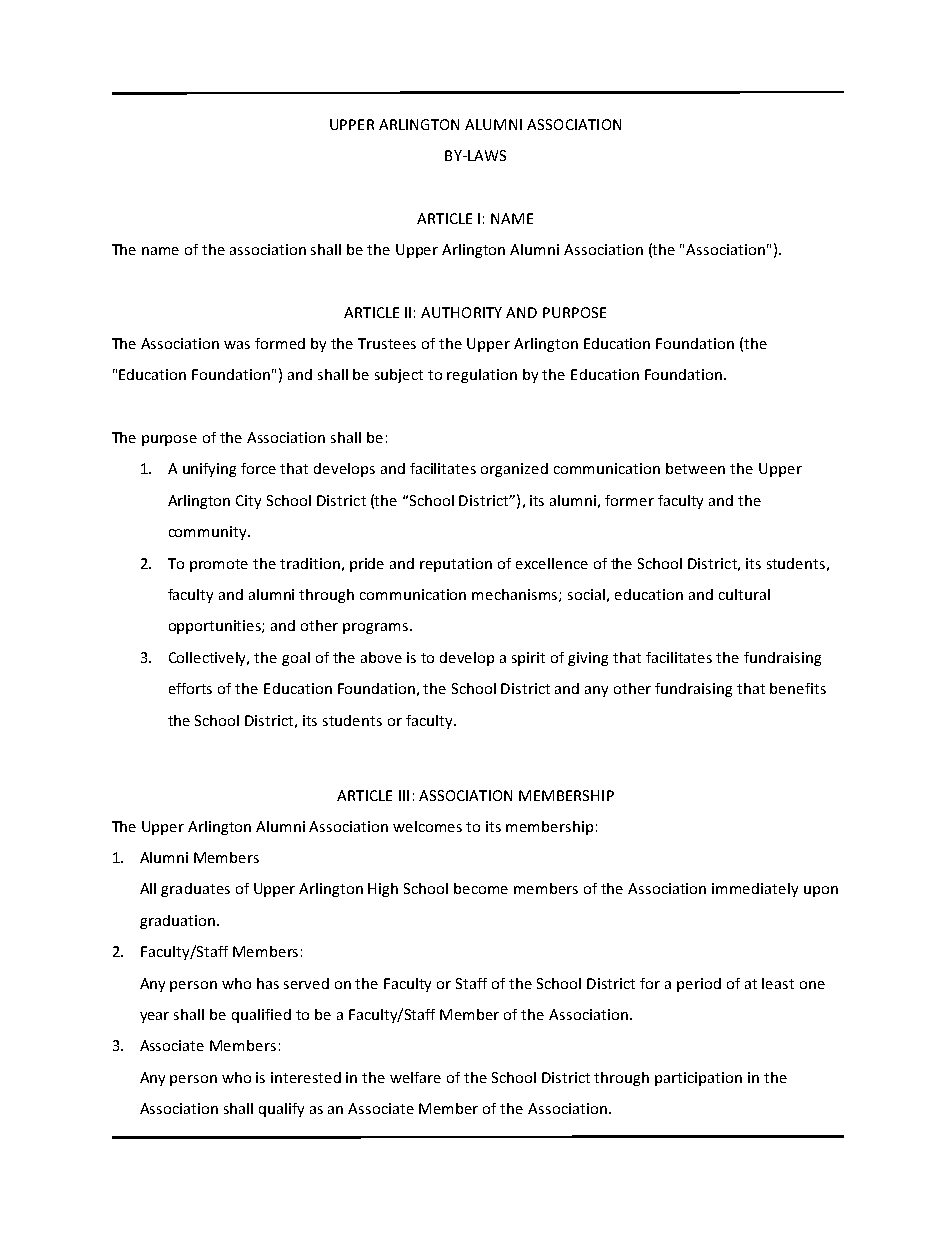  I want to click on promote, so click(219, 565).
